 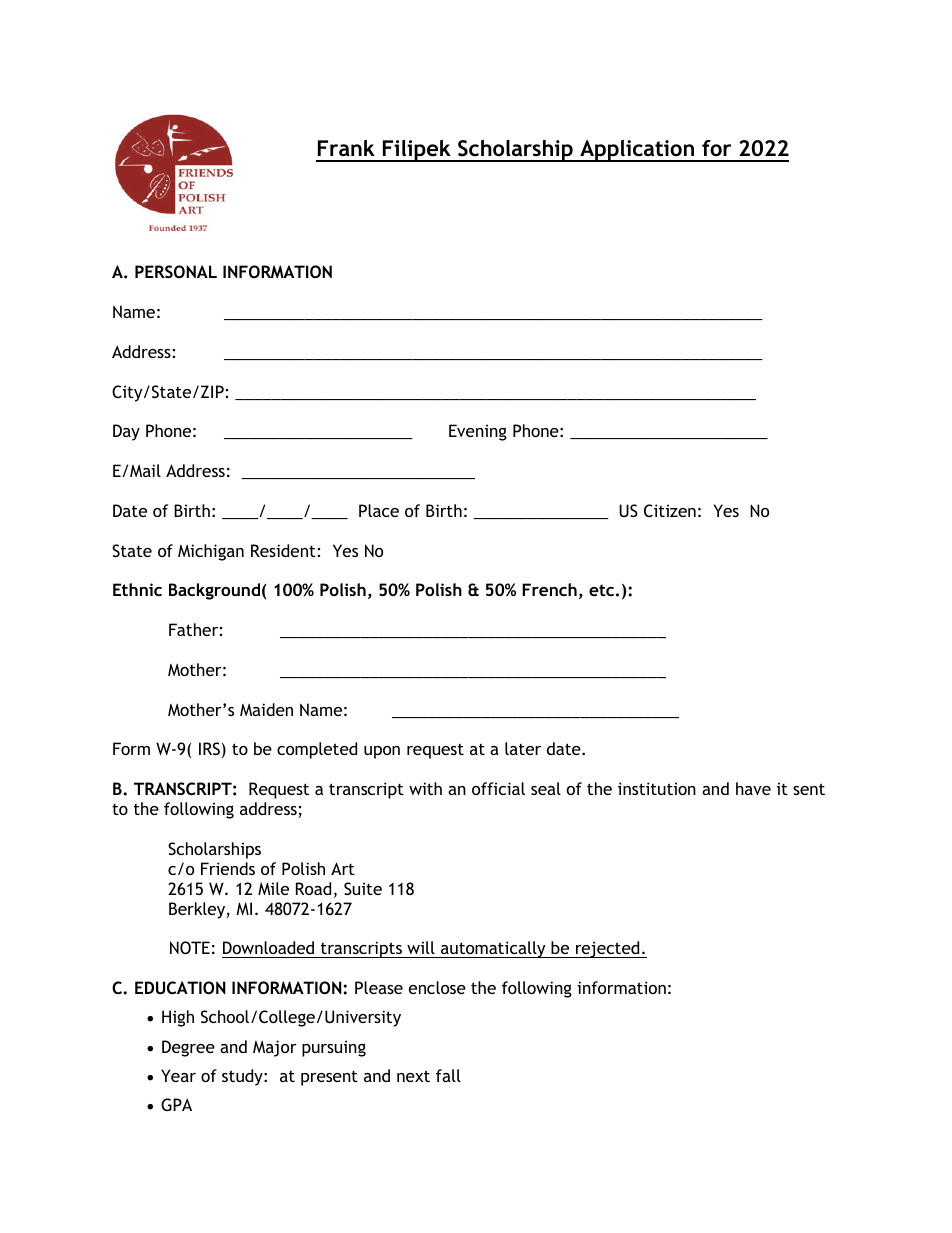 I want to click on Citizen, so click(x=670, y=510).
